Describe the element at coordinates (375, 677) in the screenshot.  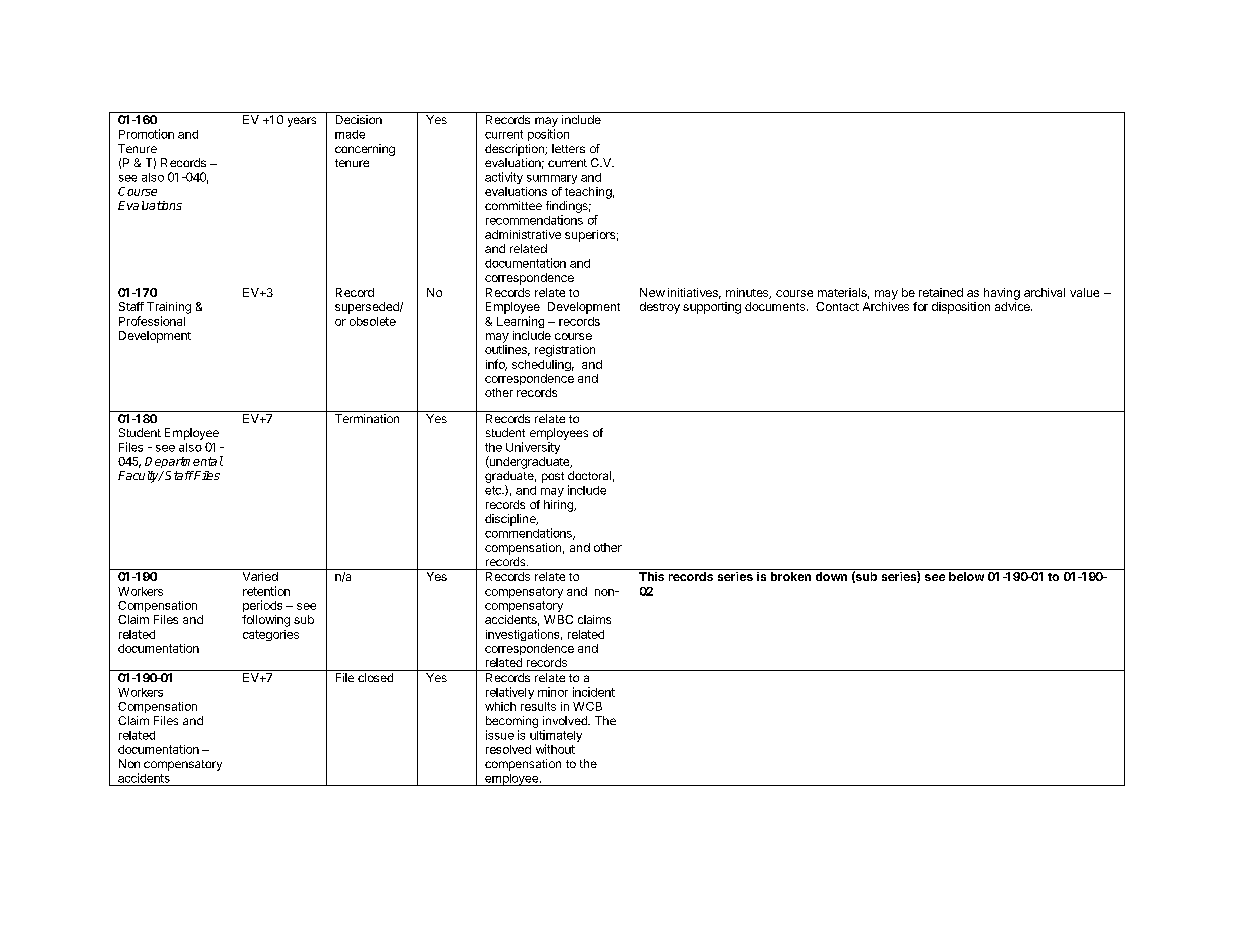
I see `closed` at that location.
